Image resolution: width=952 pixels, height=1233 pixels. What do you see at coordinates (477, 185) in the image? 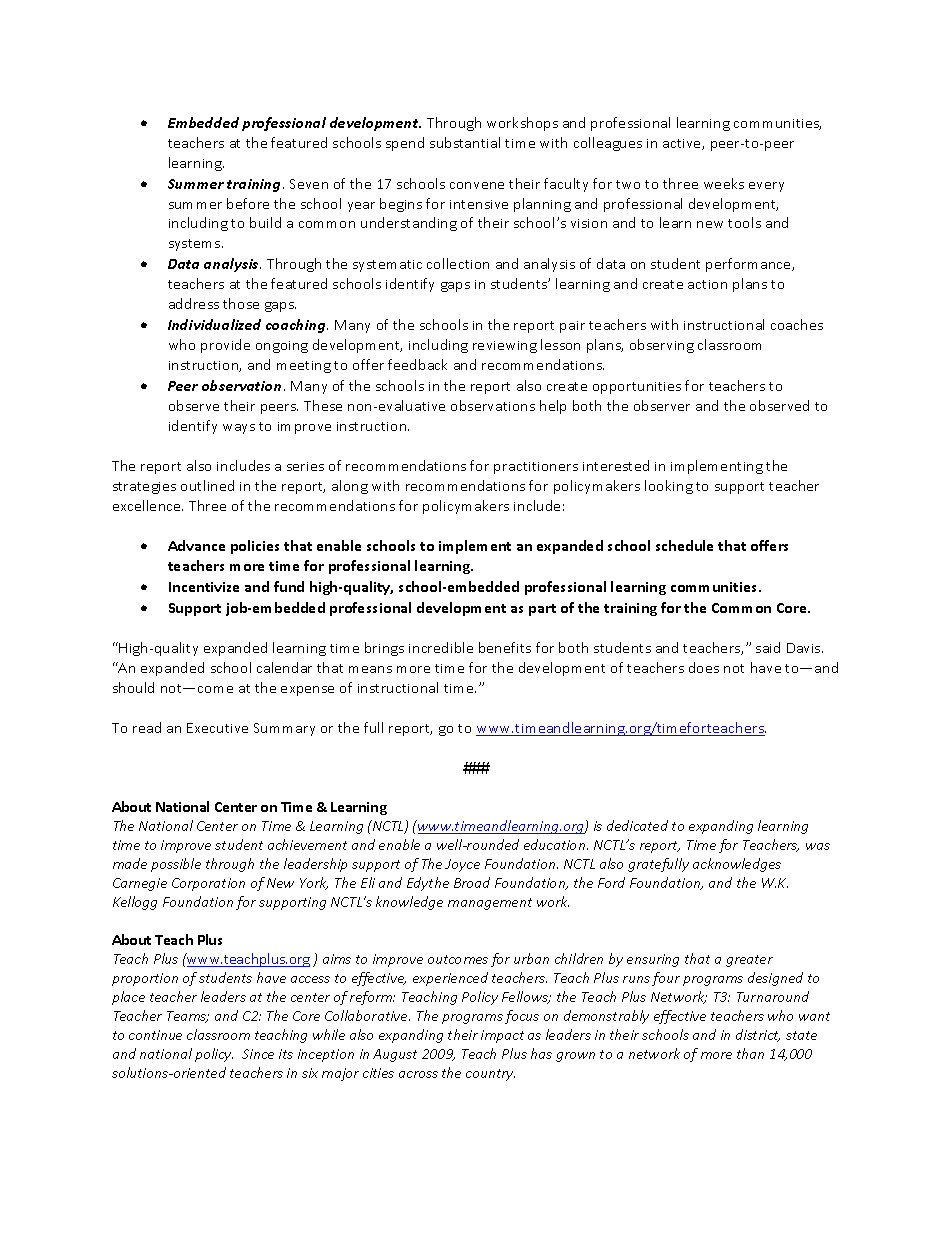
I see `convene` at bounding box center [477, 185].
